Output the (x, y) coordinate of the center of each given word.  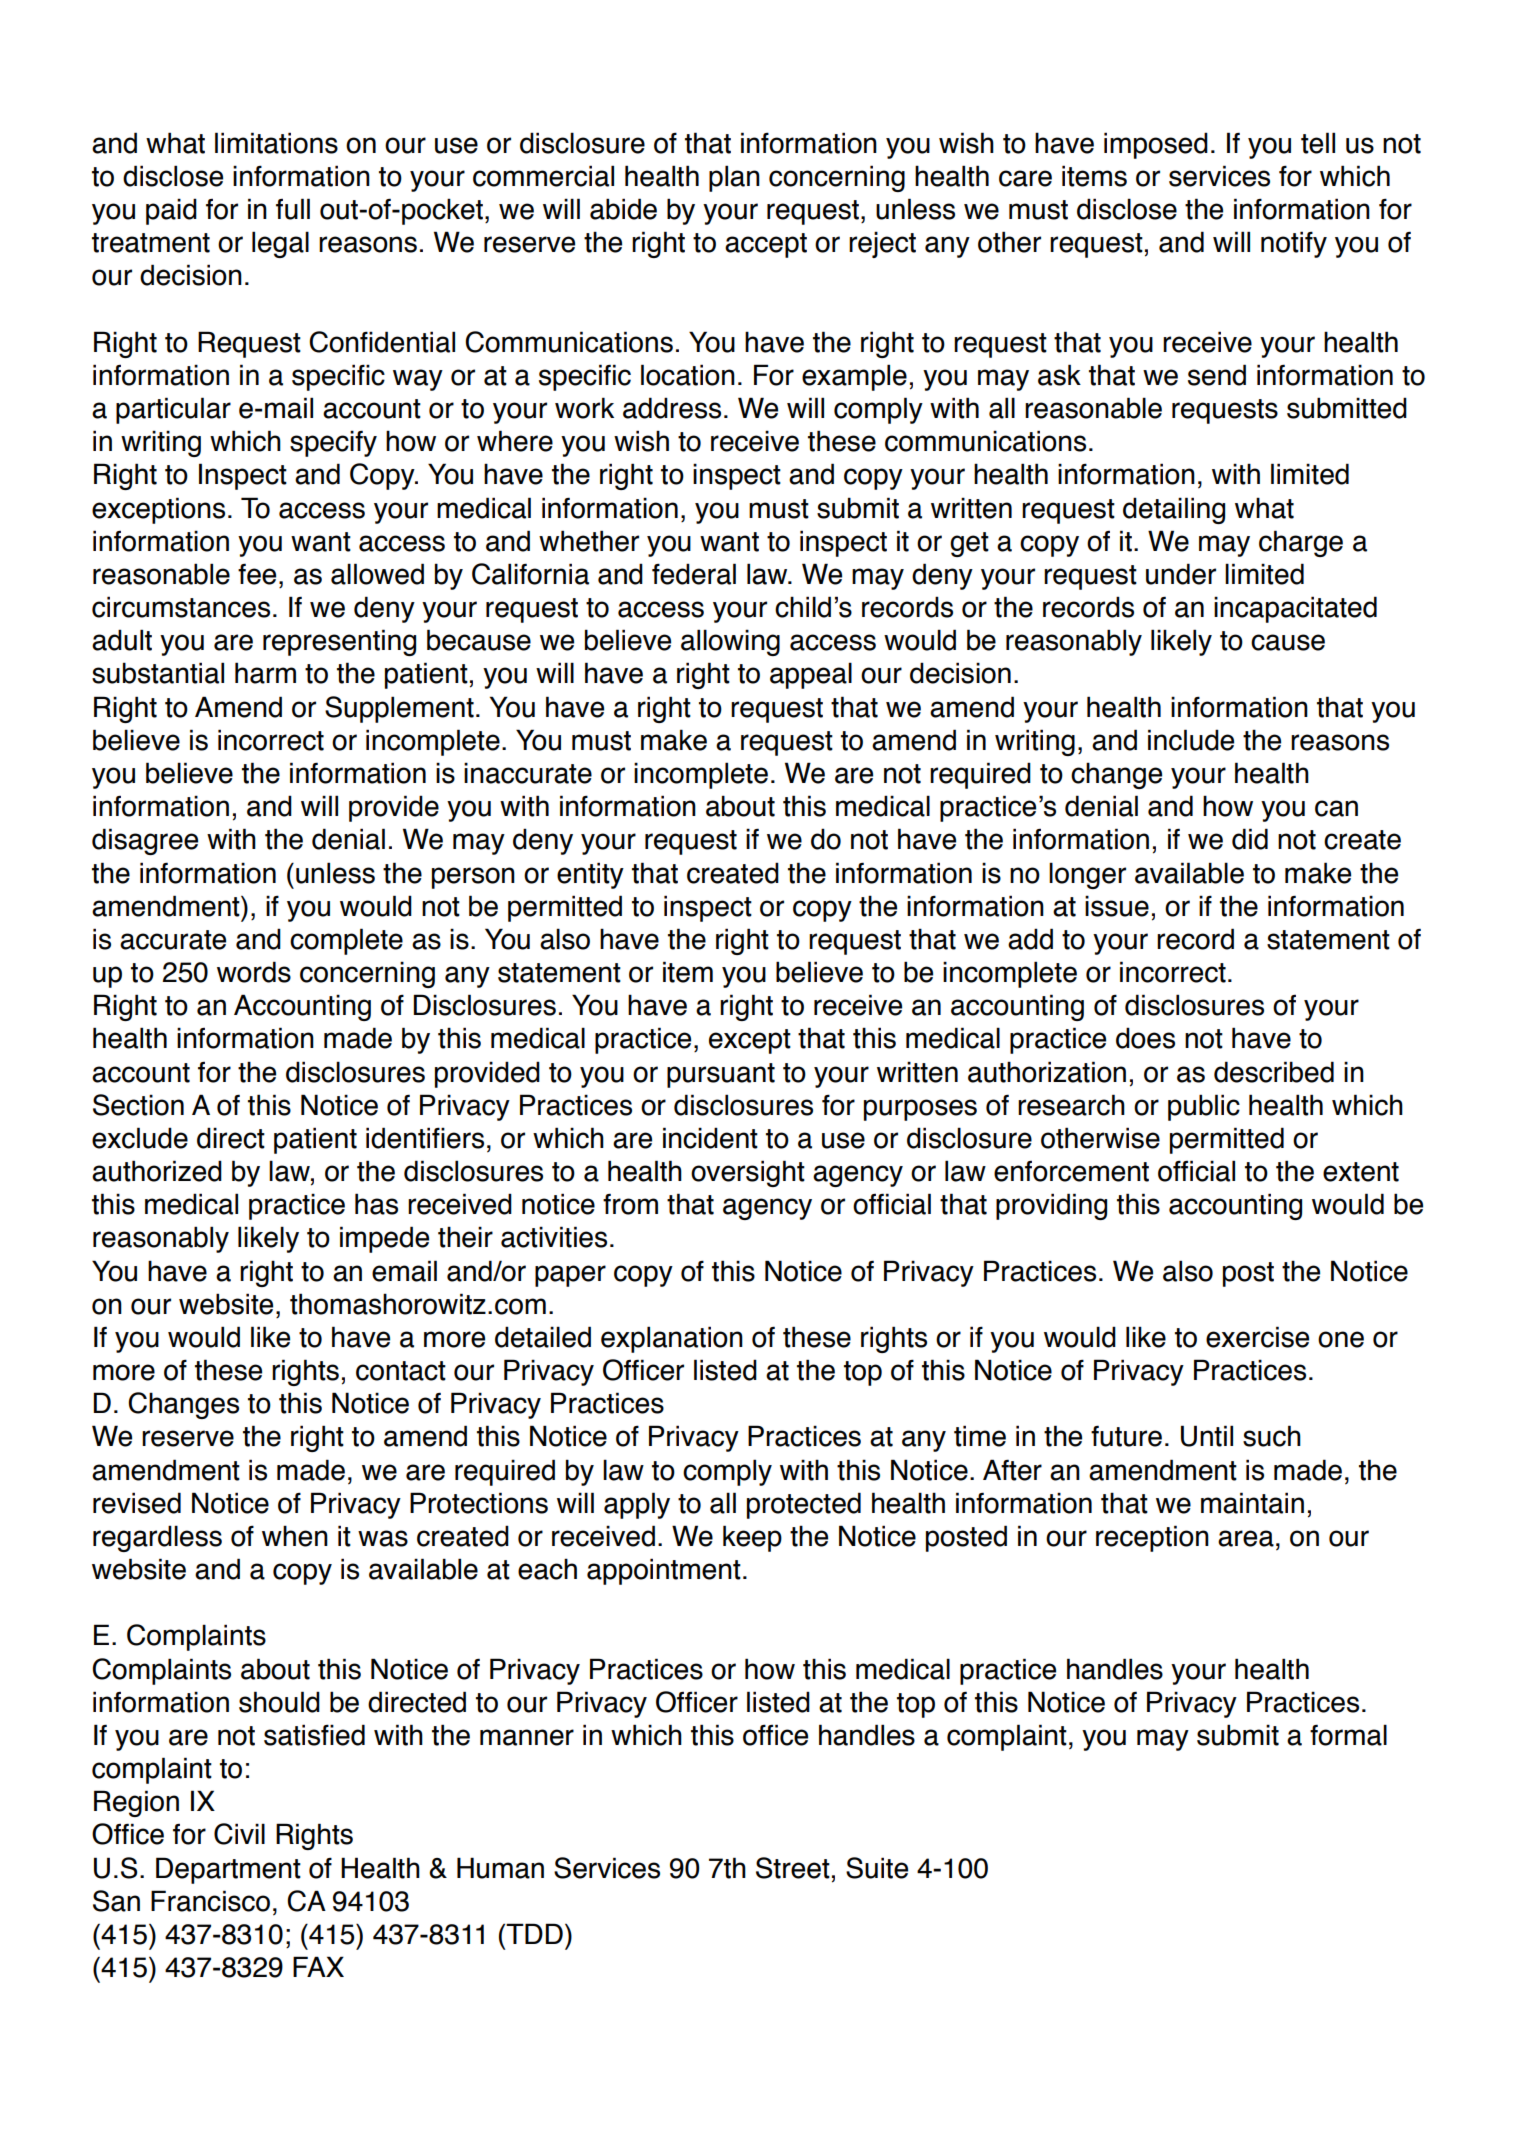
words (254, 972)
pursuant (721, 1075)
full (293, 209)
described (1274, 1072)
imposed (1156, 145)
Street (793, 1868)
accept (766, 245)
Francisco (210, 1901)
